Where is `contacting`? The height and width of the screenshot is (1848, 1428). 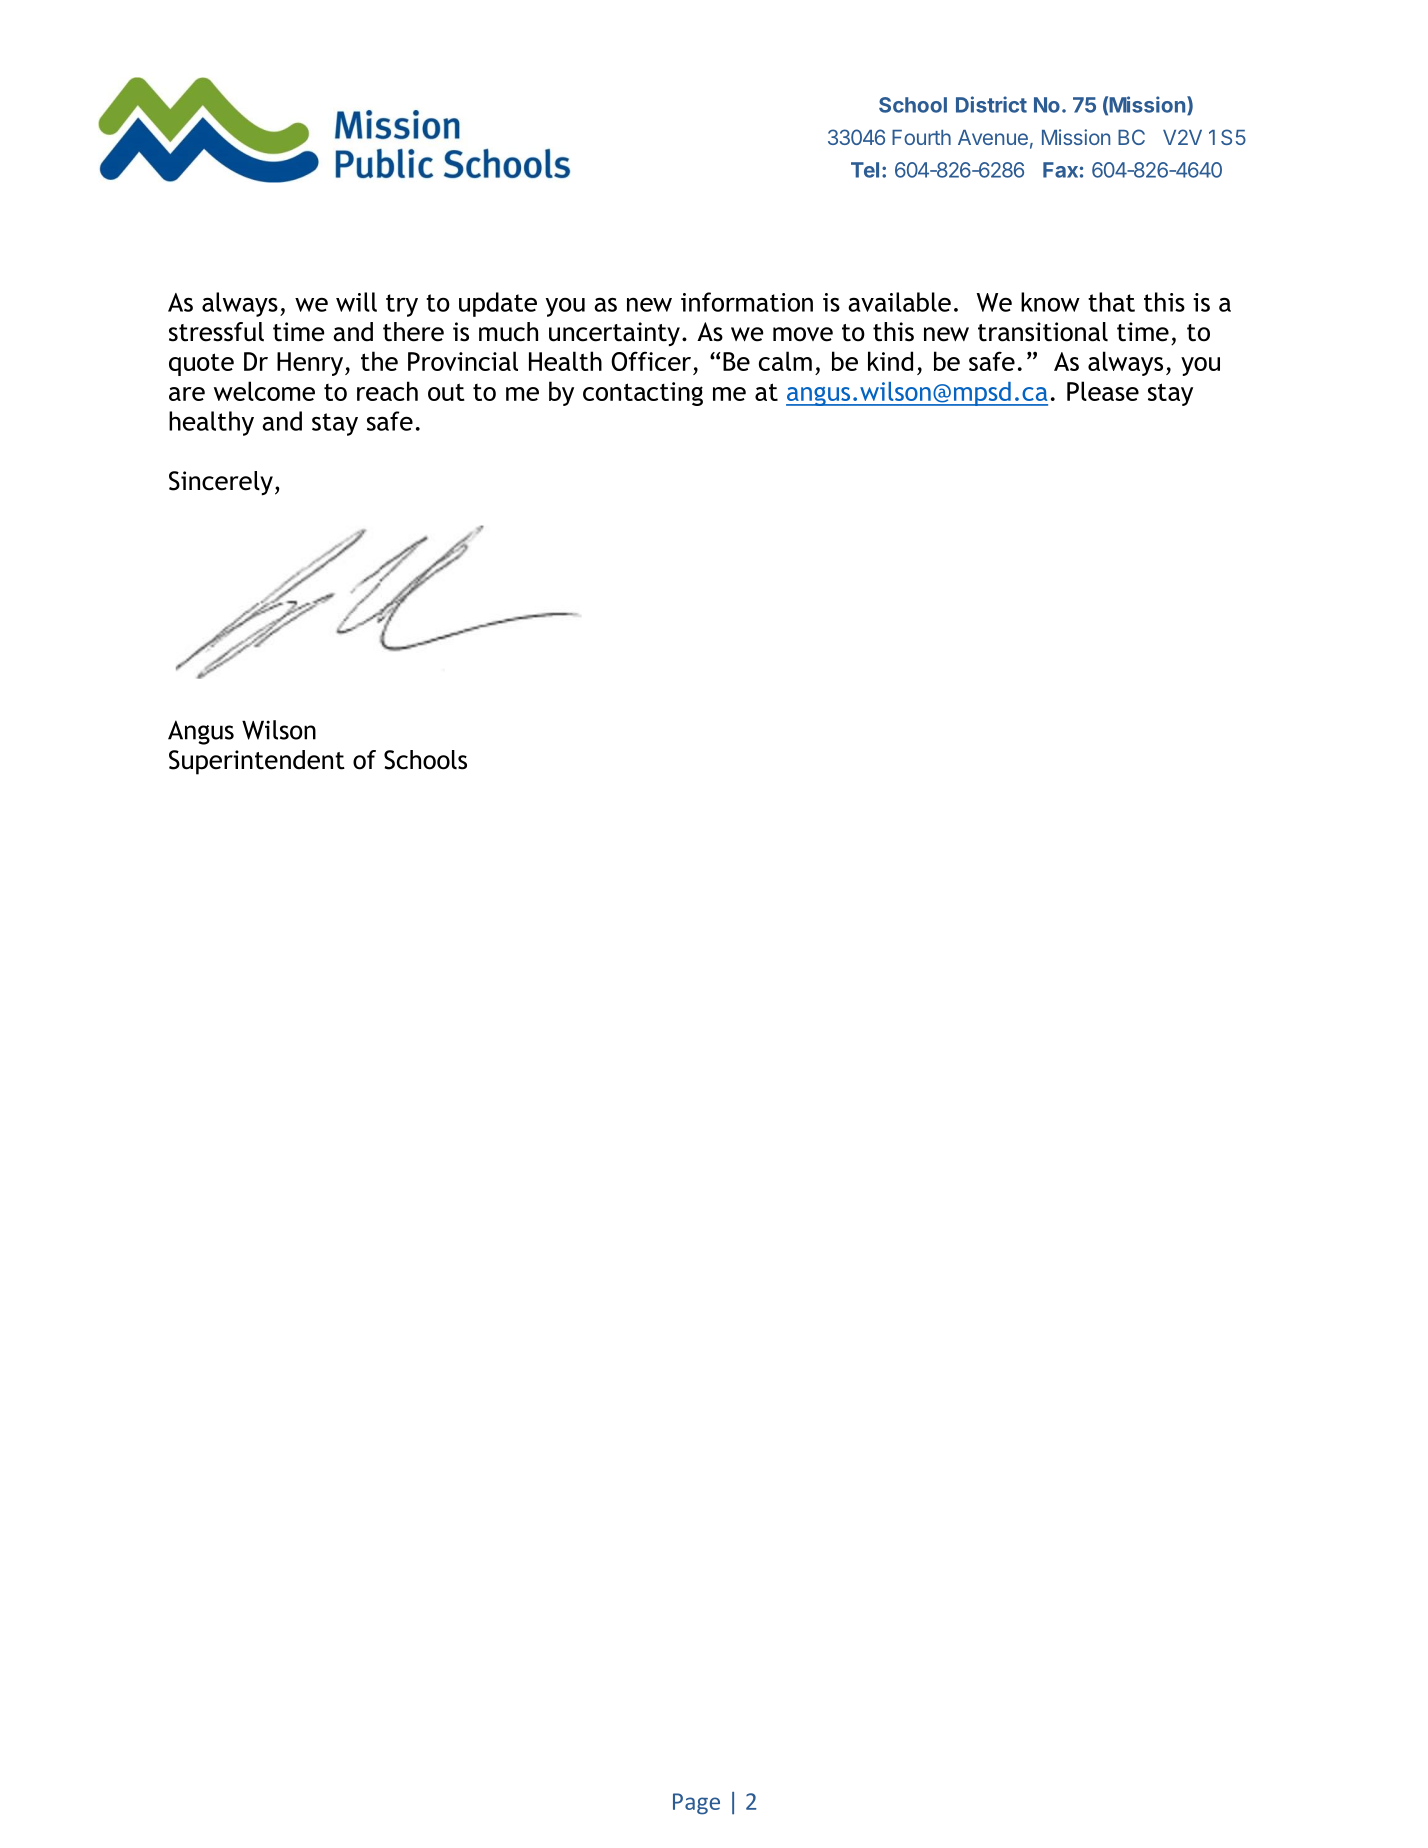
contacting is located at coordinates (643, 394).
